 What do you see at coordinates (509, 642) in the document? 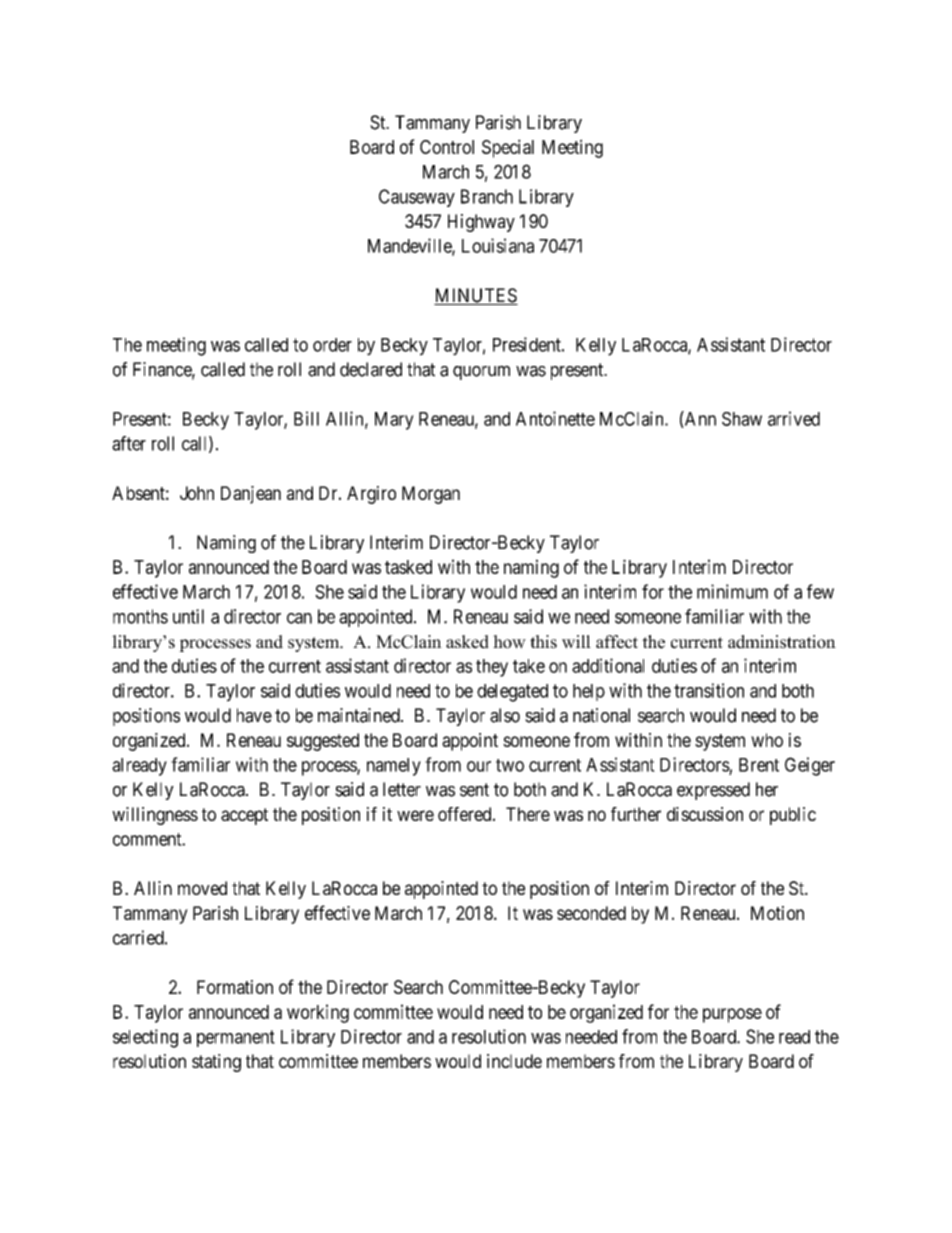
I see `how` at bounding box center [509, 642].
